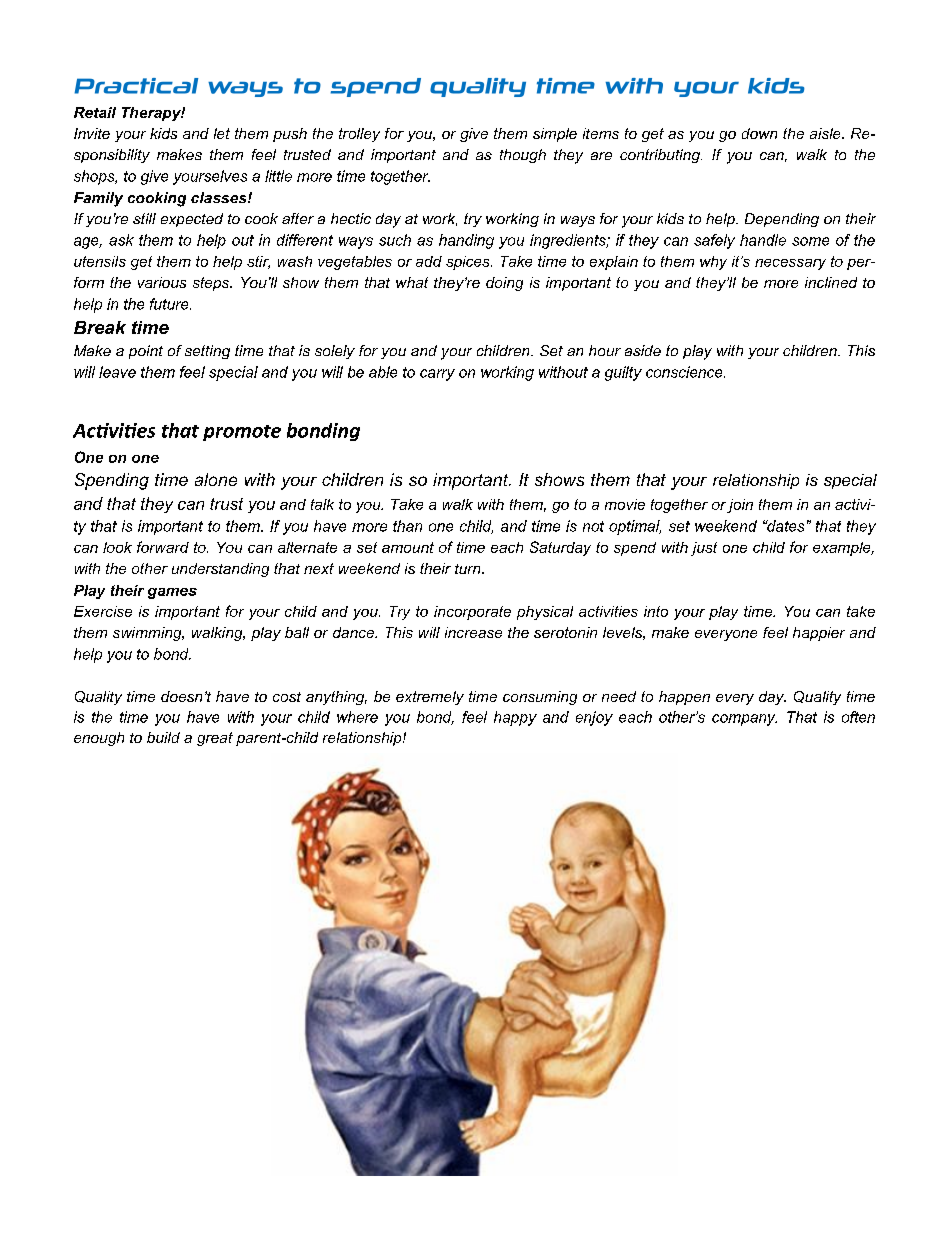 Image resolution: width=952 pixels, height=1233 pixels. I want to click on happy, so click(515, 718).
